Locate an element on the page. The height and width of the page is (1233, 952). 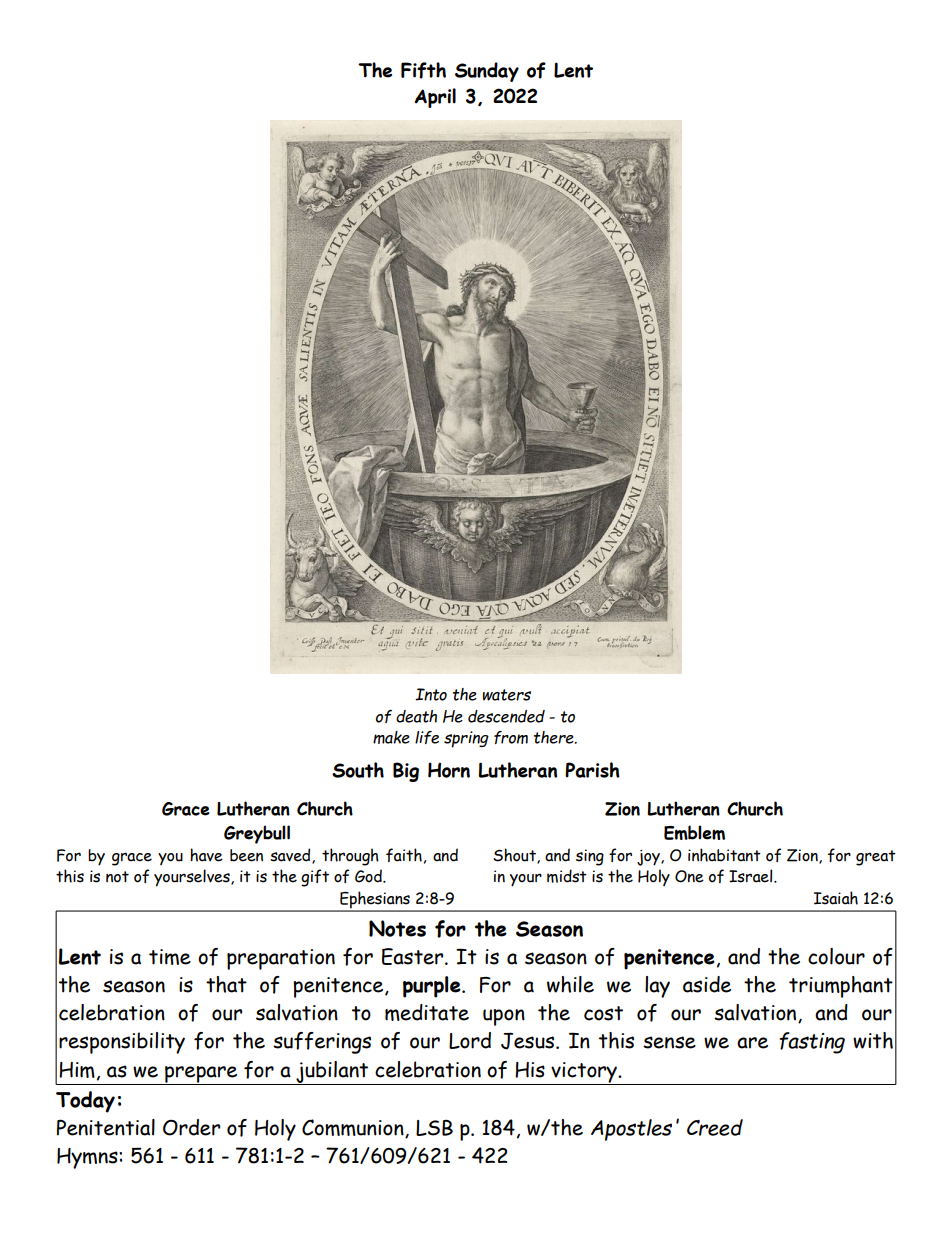
waters is located at coordinates (507, 695).
